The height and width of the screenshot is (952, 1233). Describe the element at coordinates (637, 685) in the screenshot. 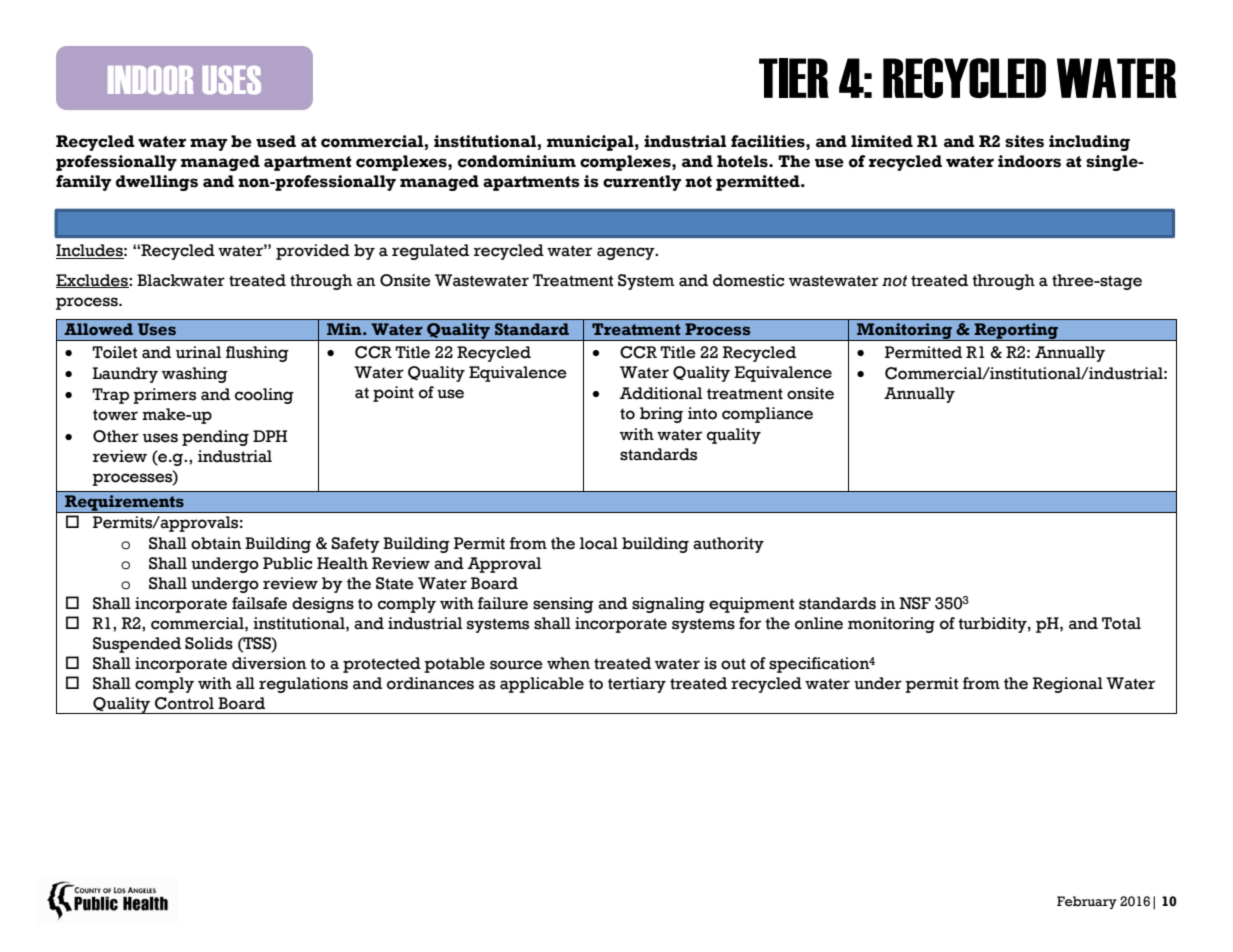

I see `tertiary` at that location.
